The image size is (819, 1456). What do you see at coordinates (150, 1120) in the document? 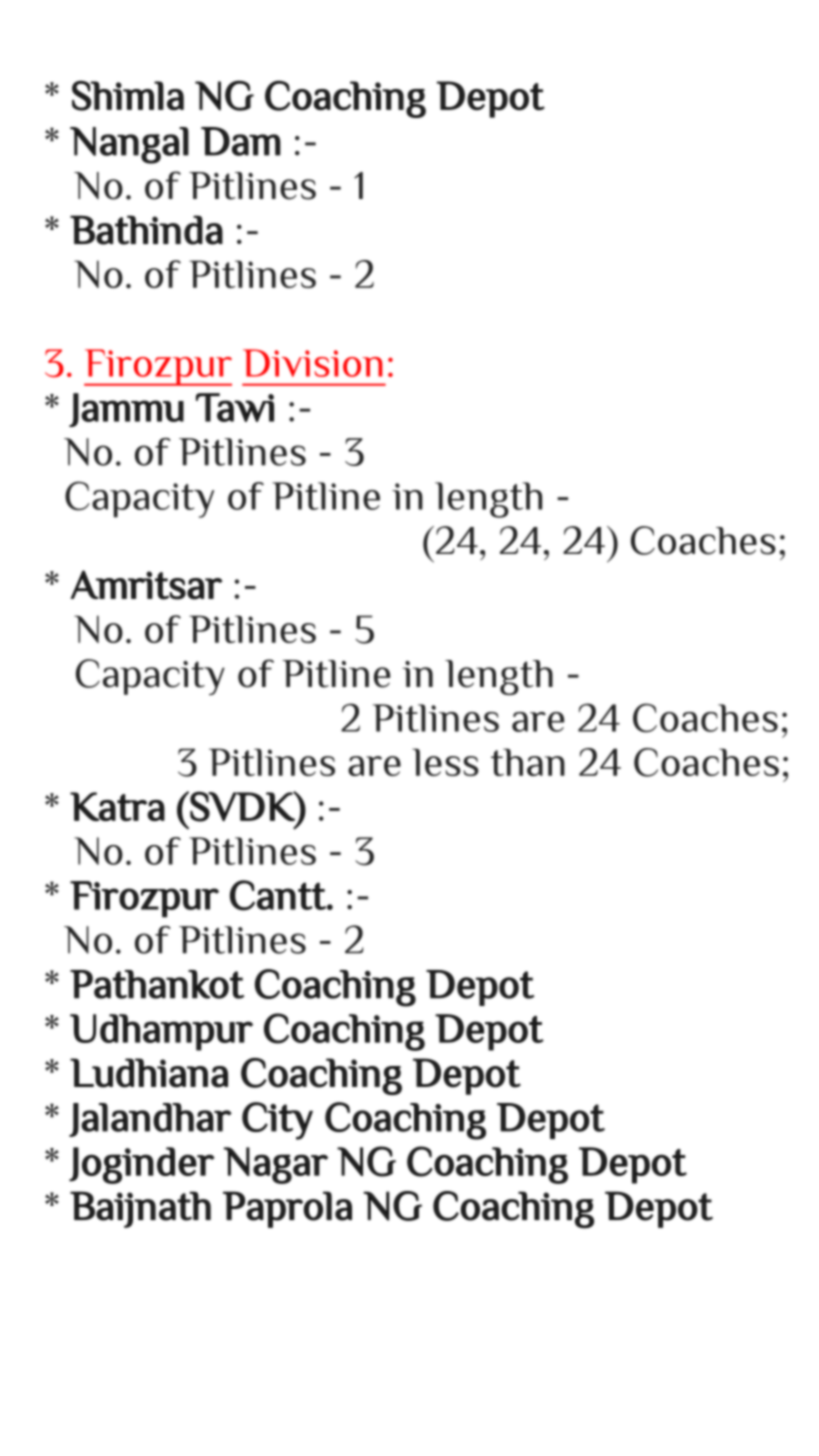
I see `Jalandhar` at bounding box center [150, 1120].
